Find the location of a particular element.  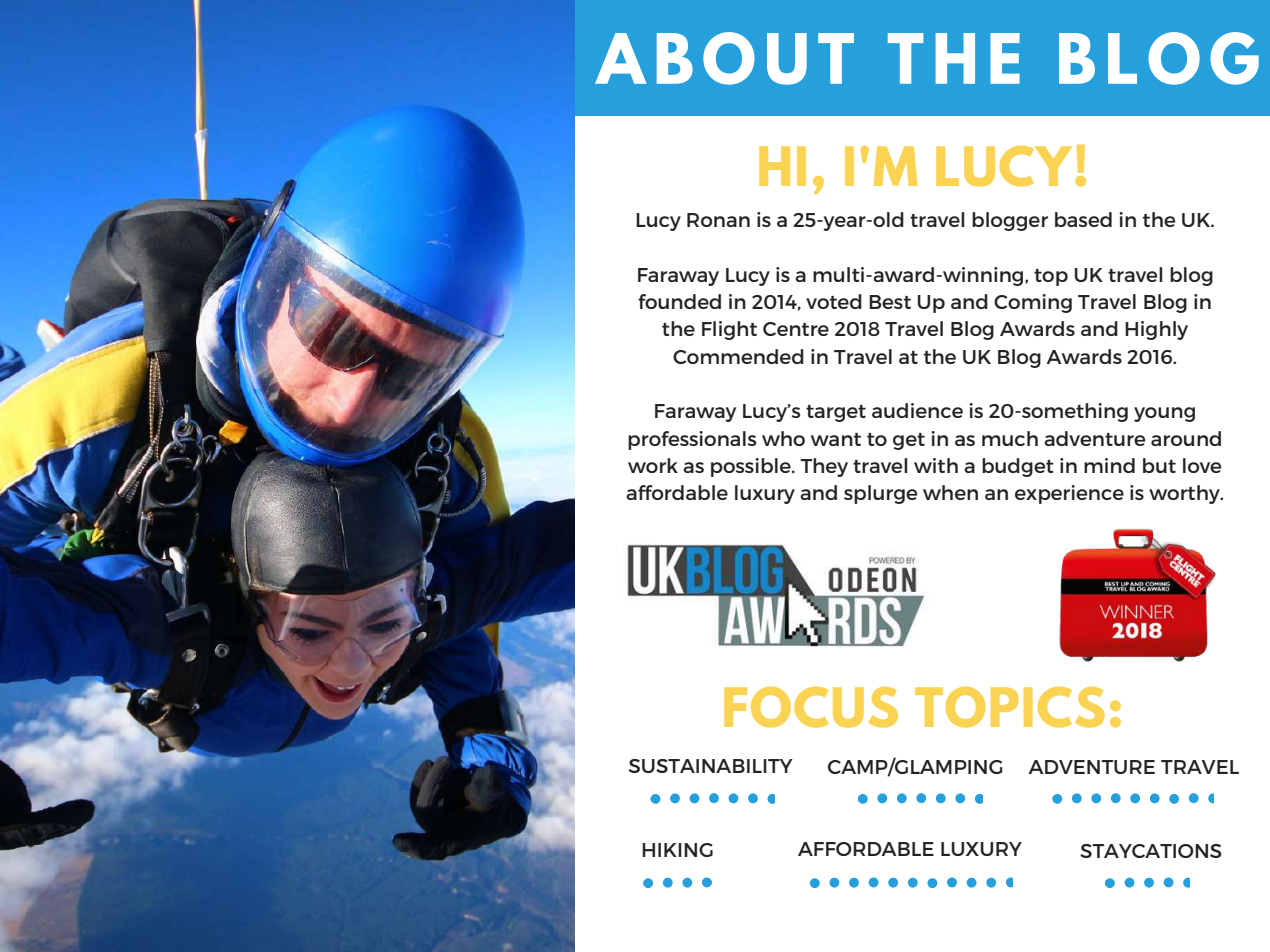

ABOUT is located at coordinates (724, 58).
